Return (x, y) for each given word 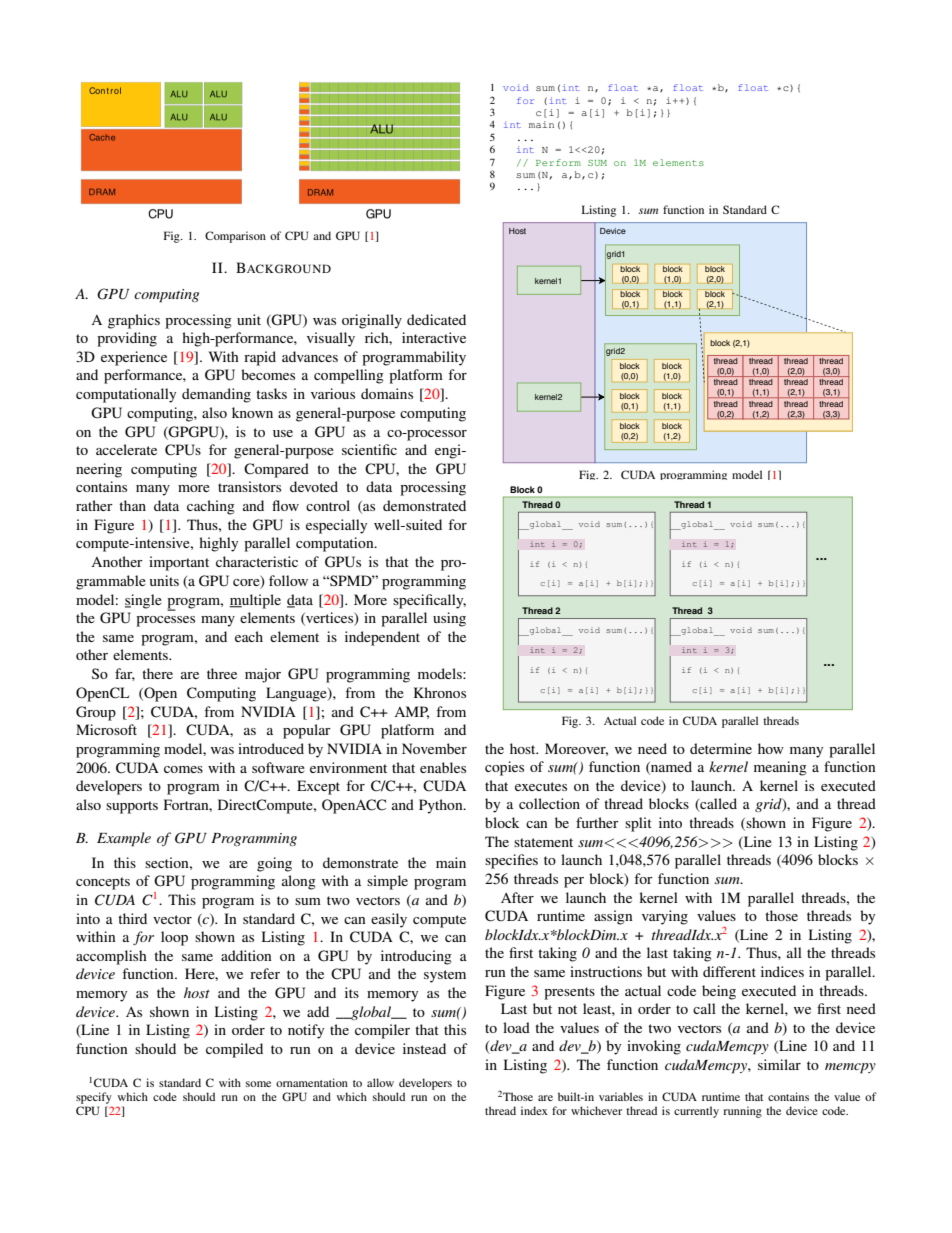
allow (380, 1082)
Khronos (440, 692)
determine (721, 748)
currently (696, 1112)
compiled (234, 1050)
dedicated (436, 319)
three (222, 673)
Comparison (235, 237)
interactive (434, 337)
